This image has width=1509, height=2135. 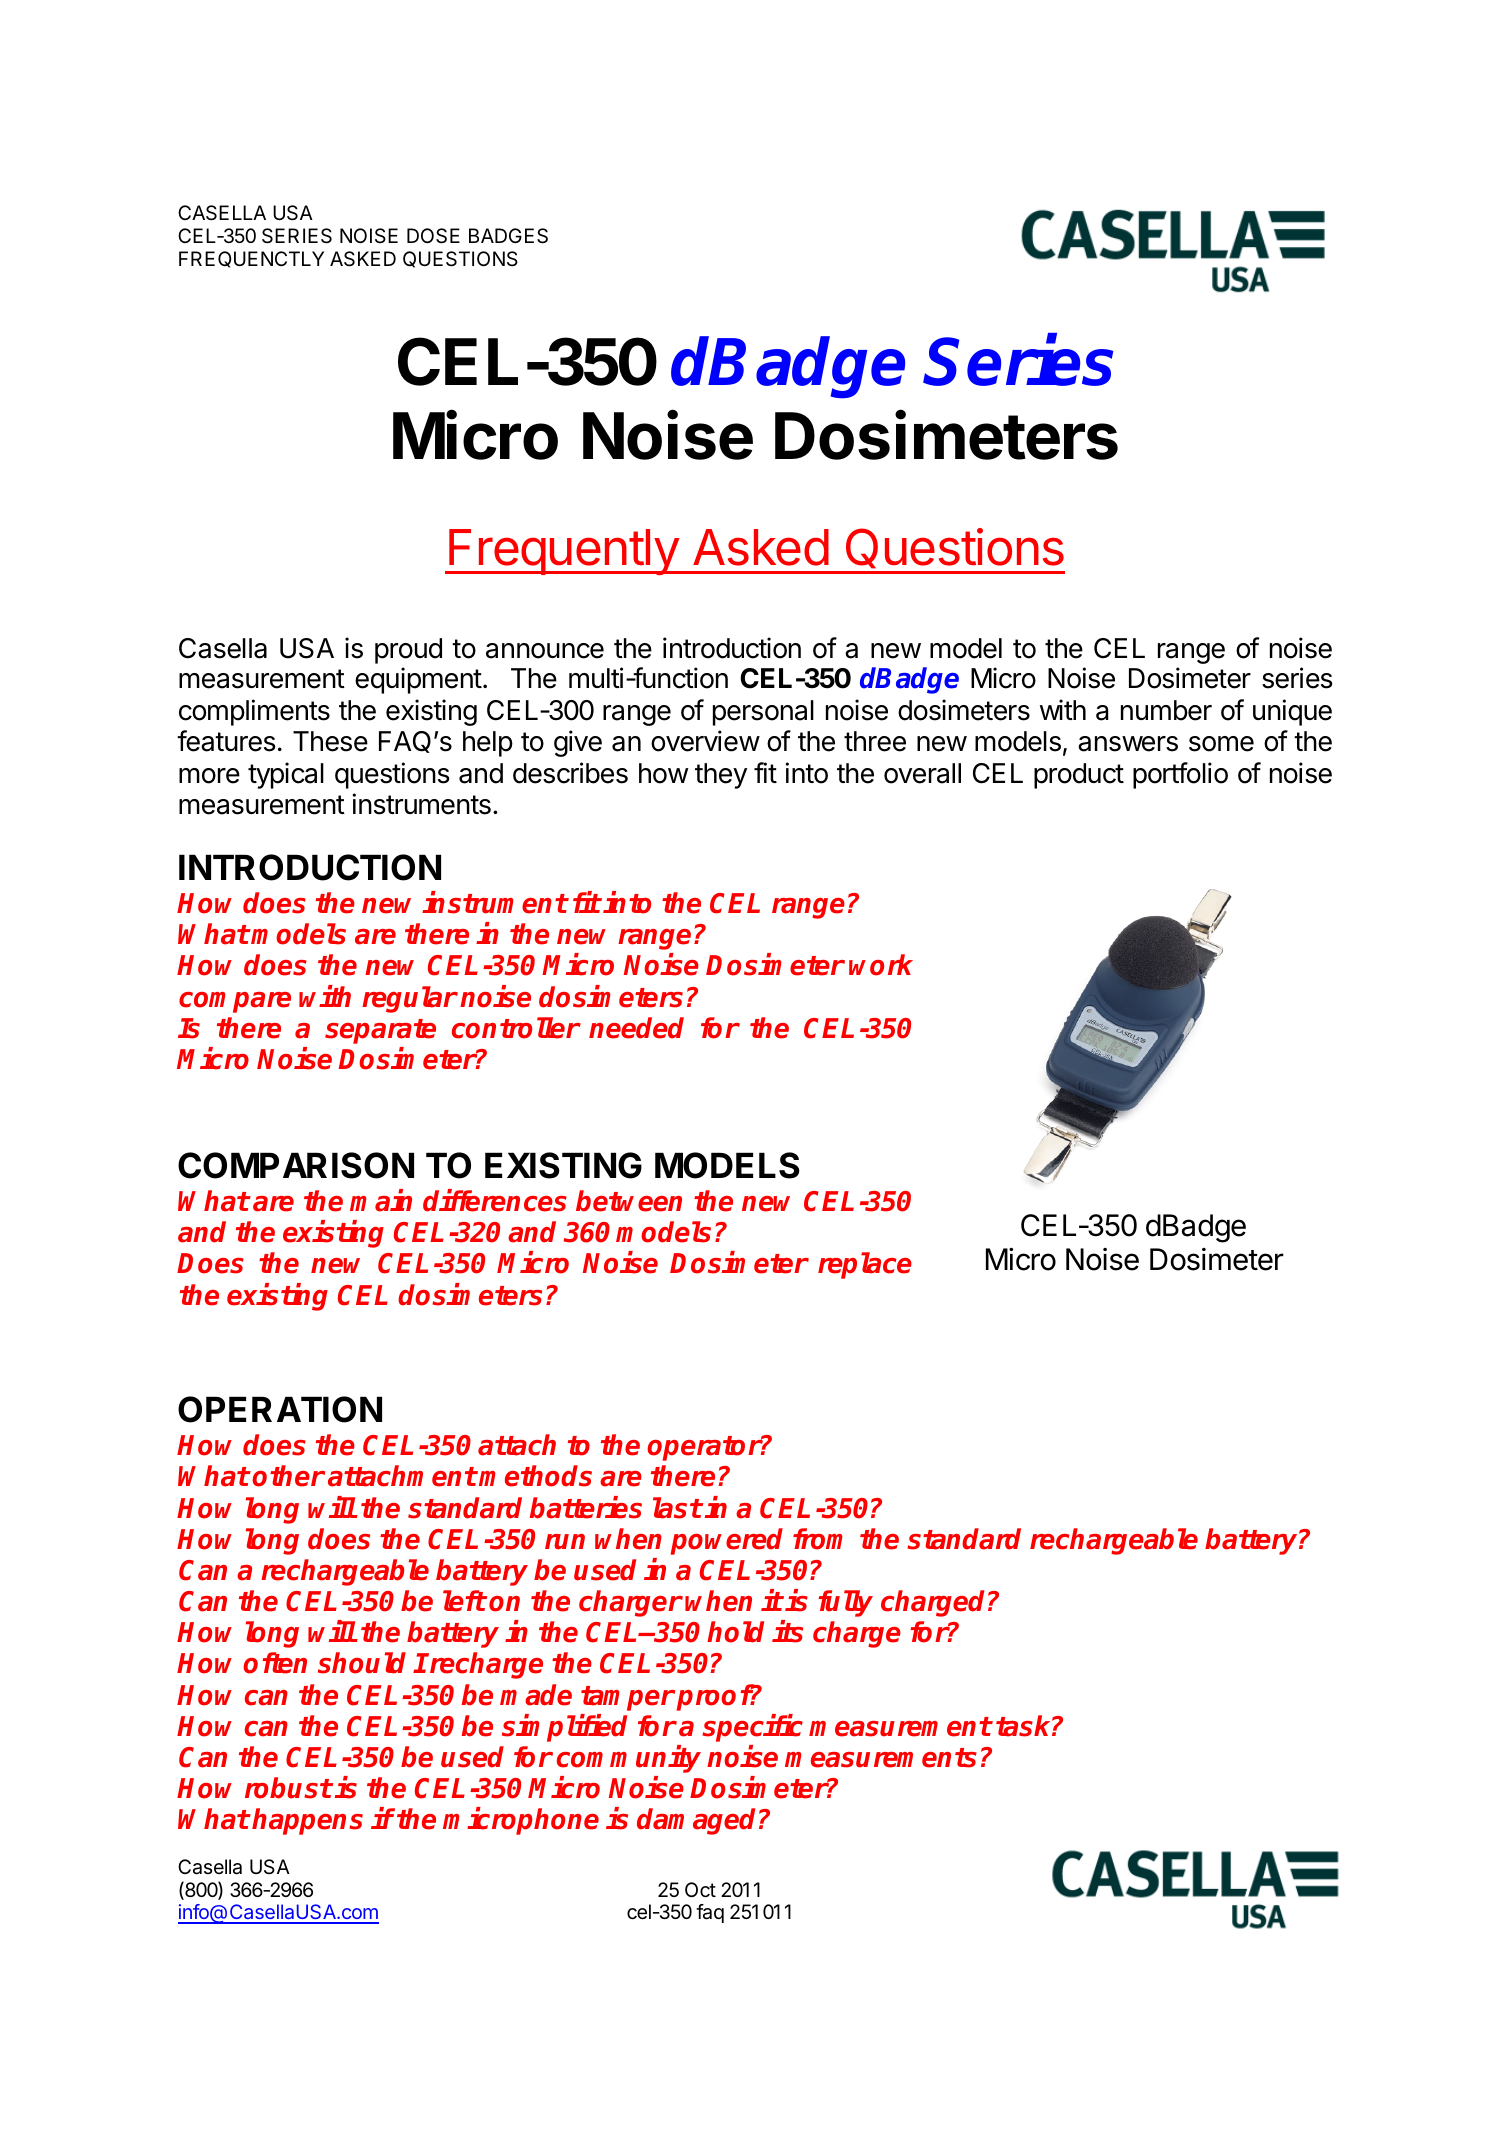 I want to click on fully, so click(x=845, y=1603).
